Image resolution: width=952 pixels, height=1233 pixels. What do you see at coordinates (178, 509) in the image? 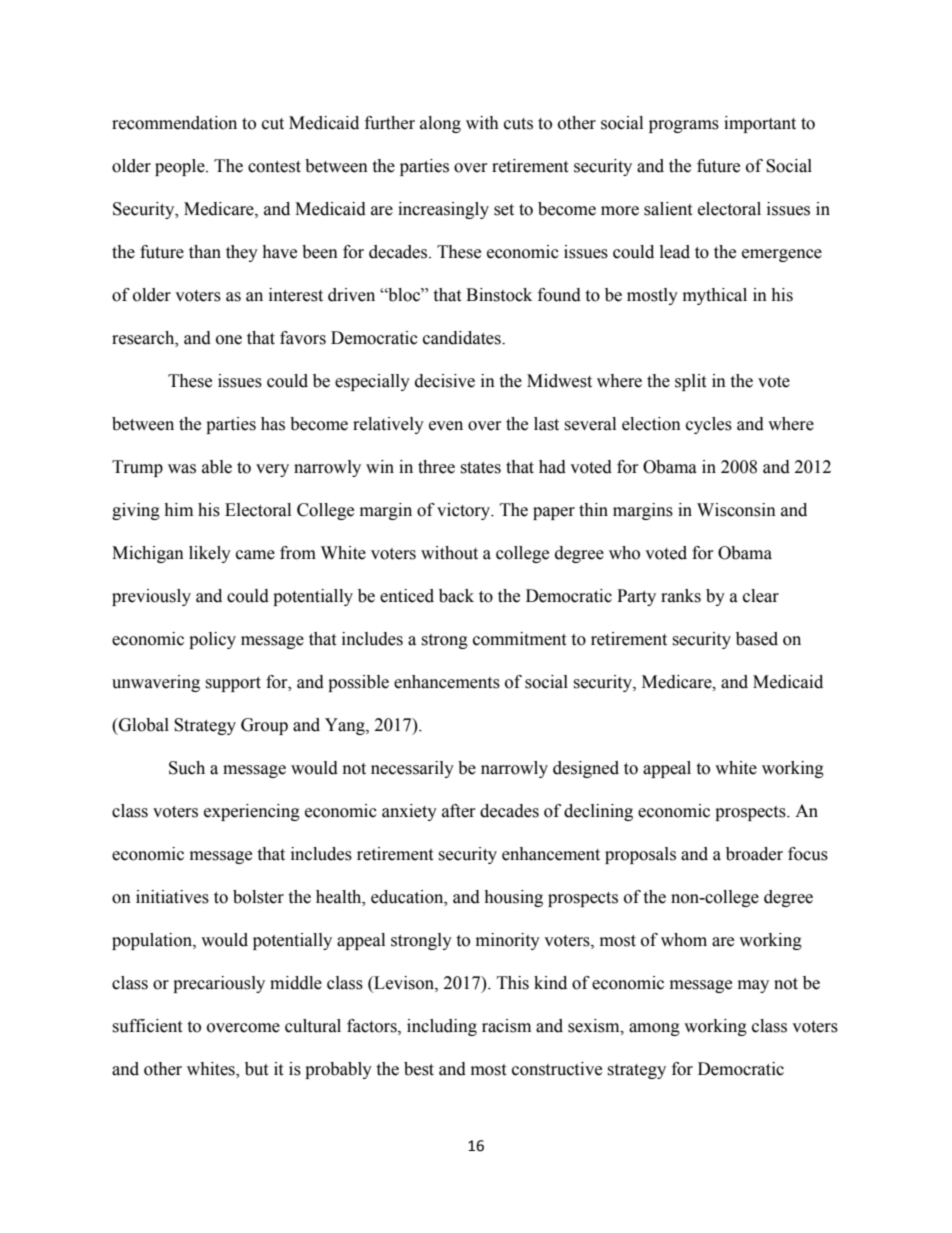
I see `him` at bounding box center [178, 509].
